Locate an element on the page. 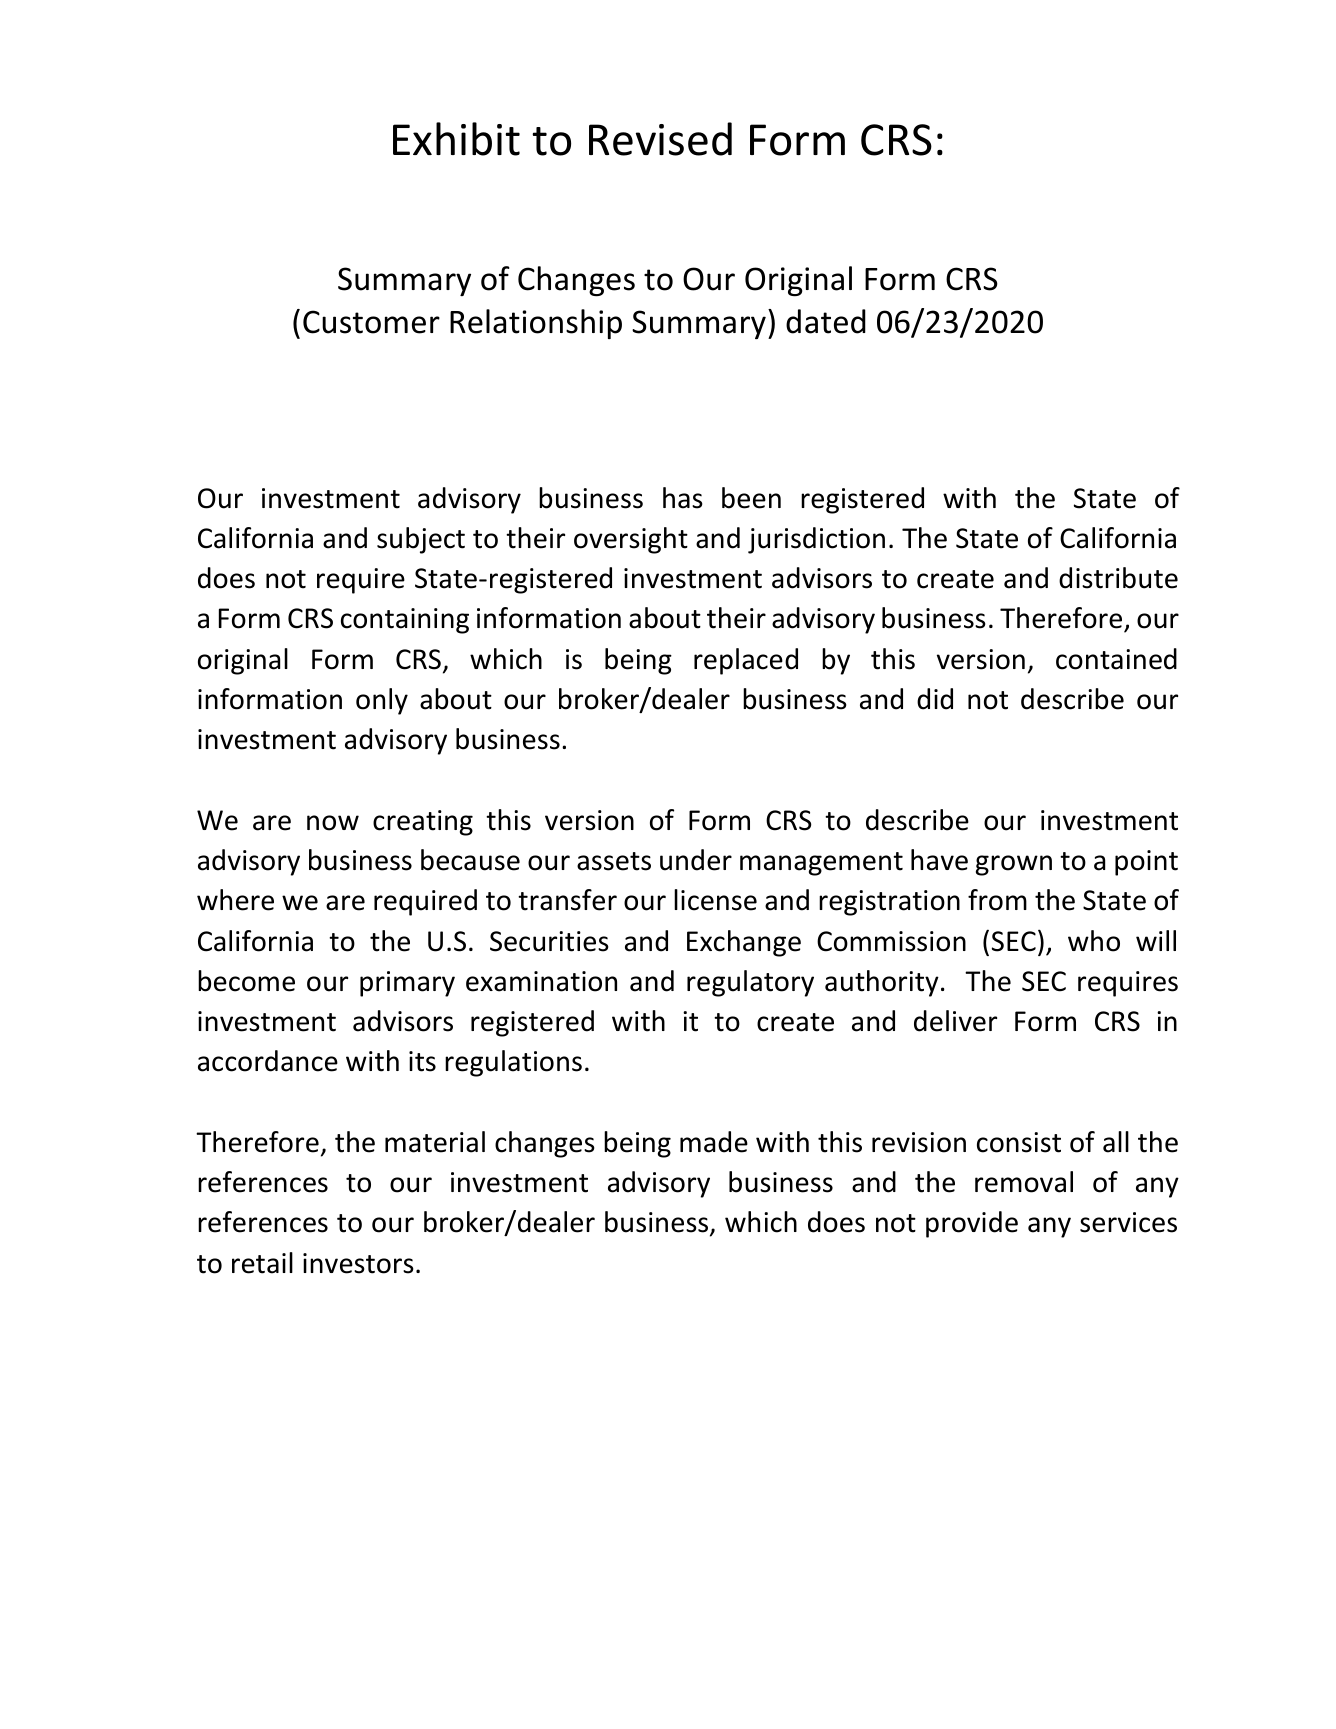 The width and height of the document is (1336, 1729). Revised is located at coordinates (660, 139).
